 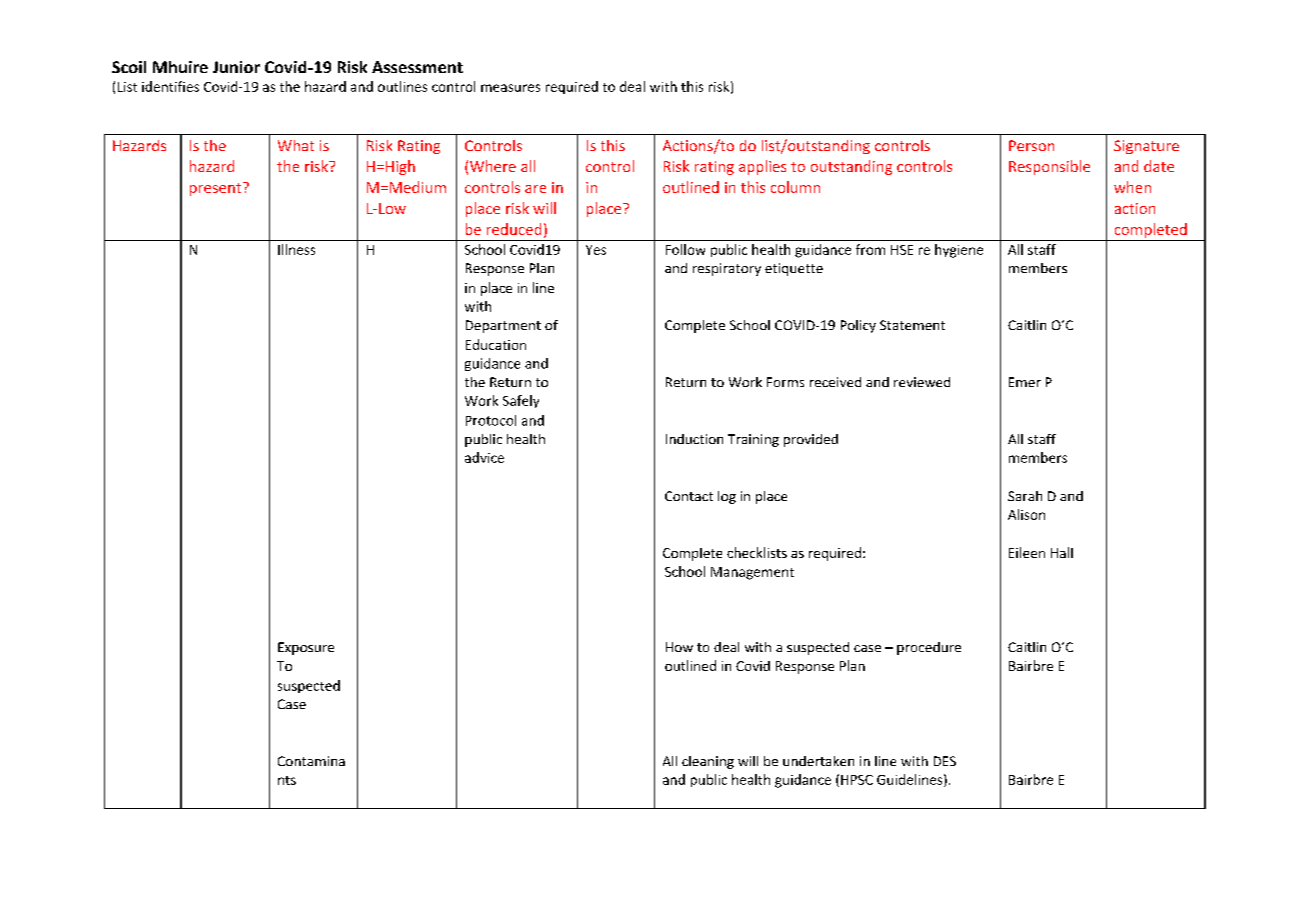 What do you see at coordinates (922, 382) in the screenshot?
I see `reviewed` at bounding box center [922, 382].
